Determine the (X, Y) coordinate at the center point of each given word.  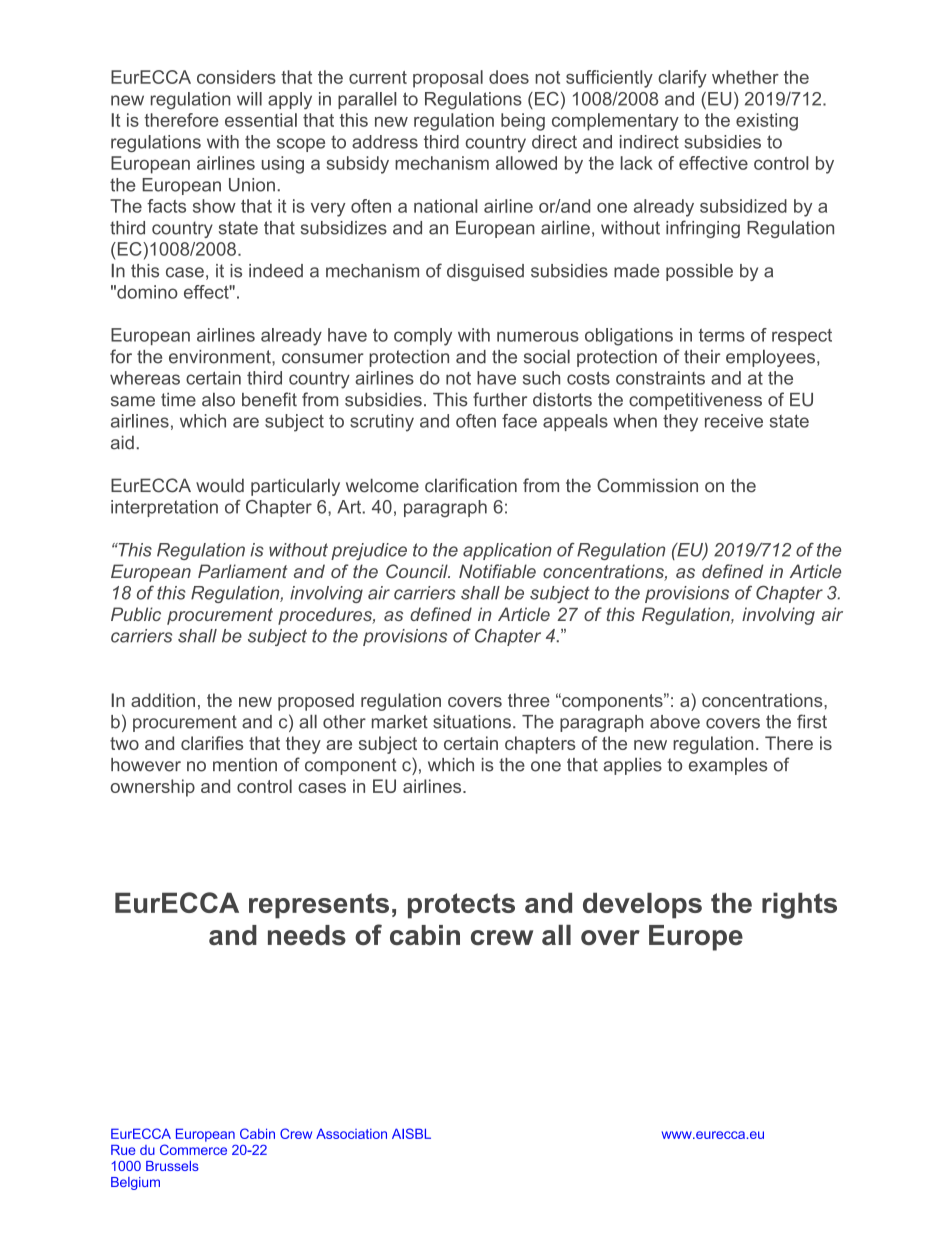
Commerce (193, 1149)
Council (418, 571)
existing (767, 122)
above (675, 722)
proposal (448, 79)
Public (136, 614)
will (249, 99)
